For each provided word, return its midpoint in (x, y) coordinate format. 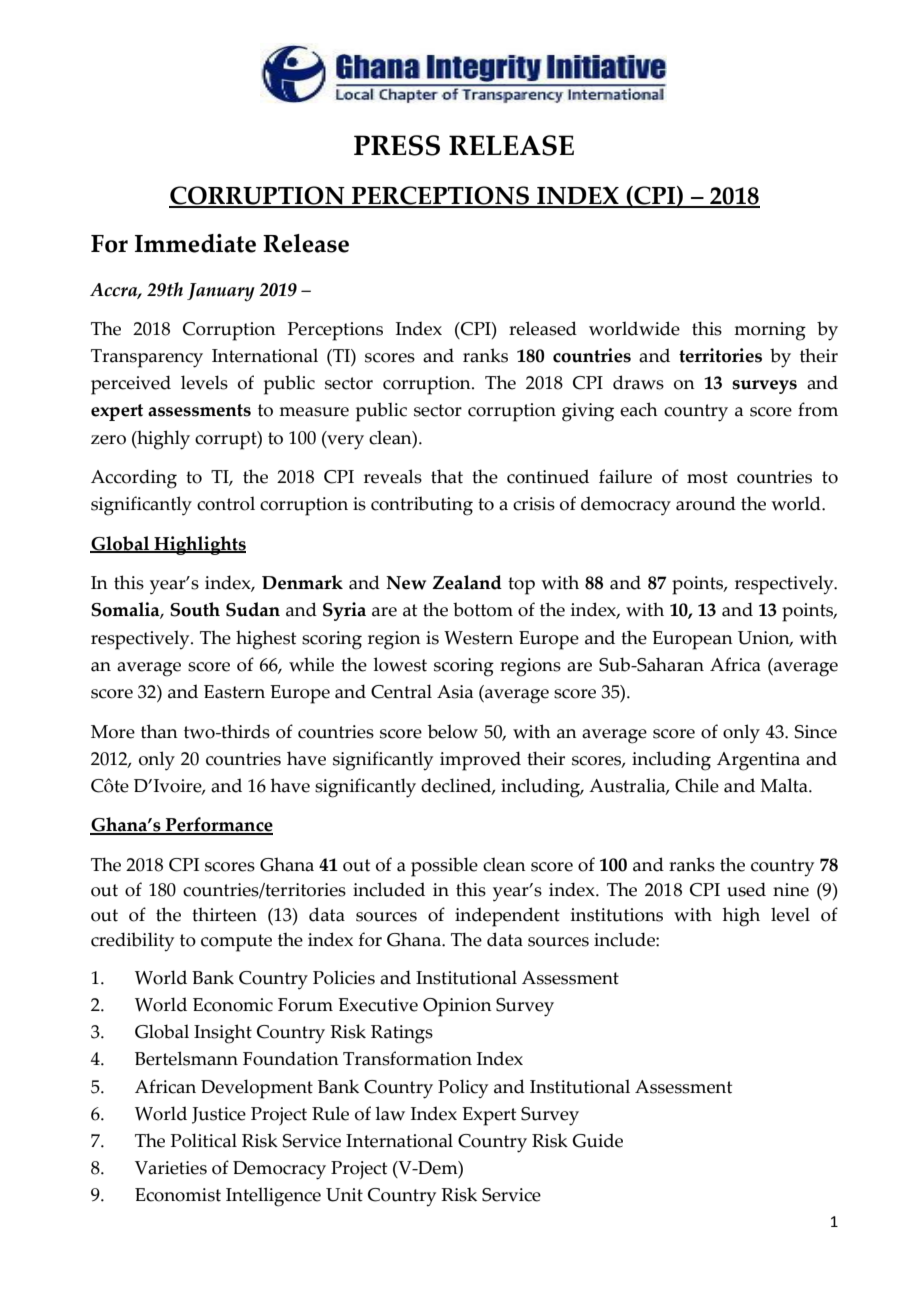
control (226, 503)
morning (770, 331)
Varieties (171, 1168)
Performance (218, 825)
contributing (422, 506)
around (706, 503)
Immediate (195, 243)
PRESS (397, 145)
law (390, 1113)
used (746, 889)
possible (444, 867)
